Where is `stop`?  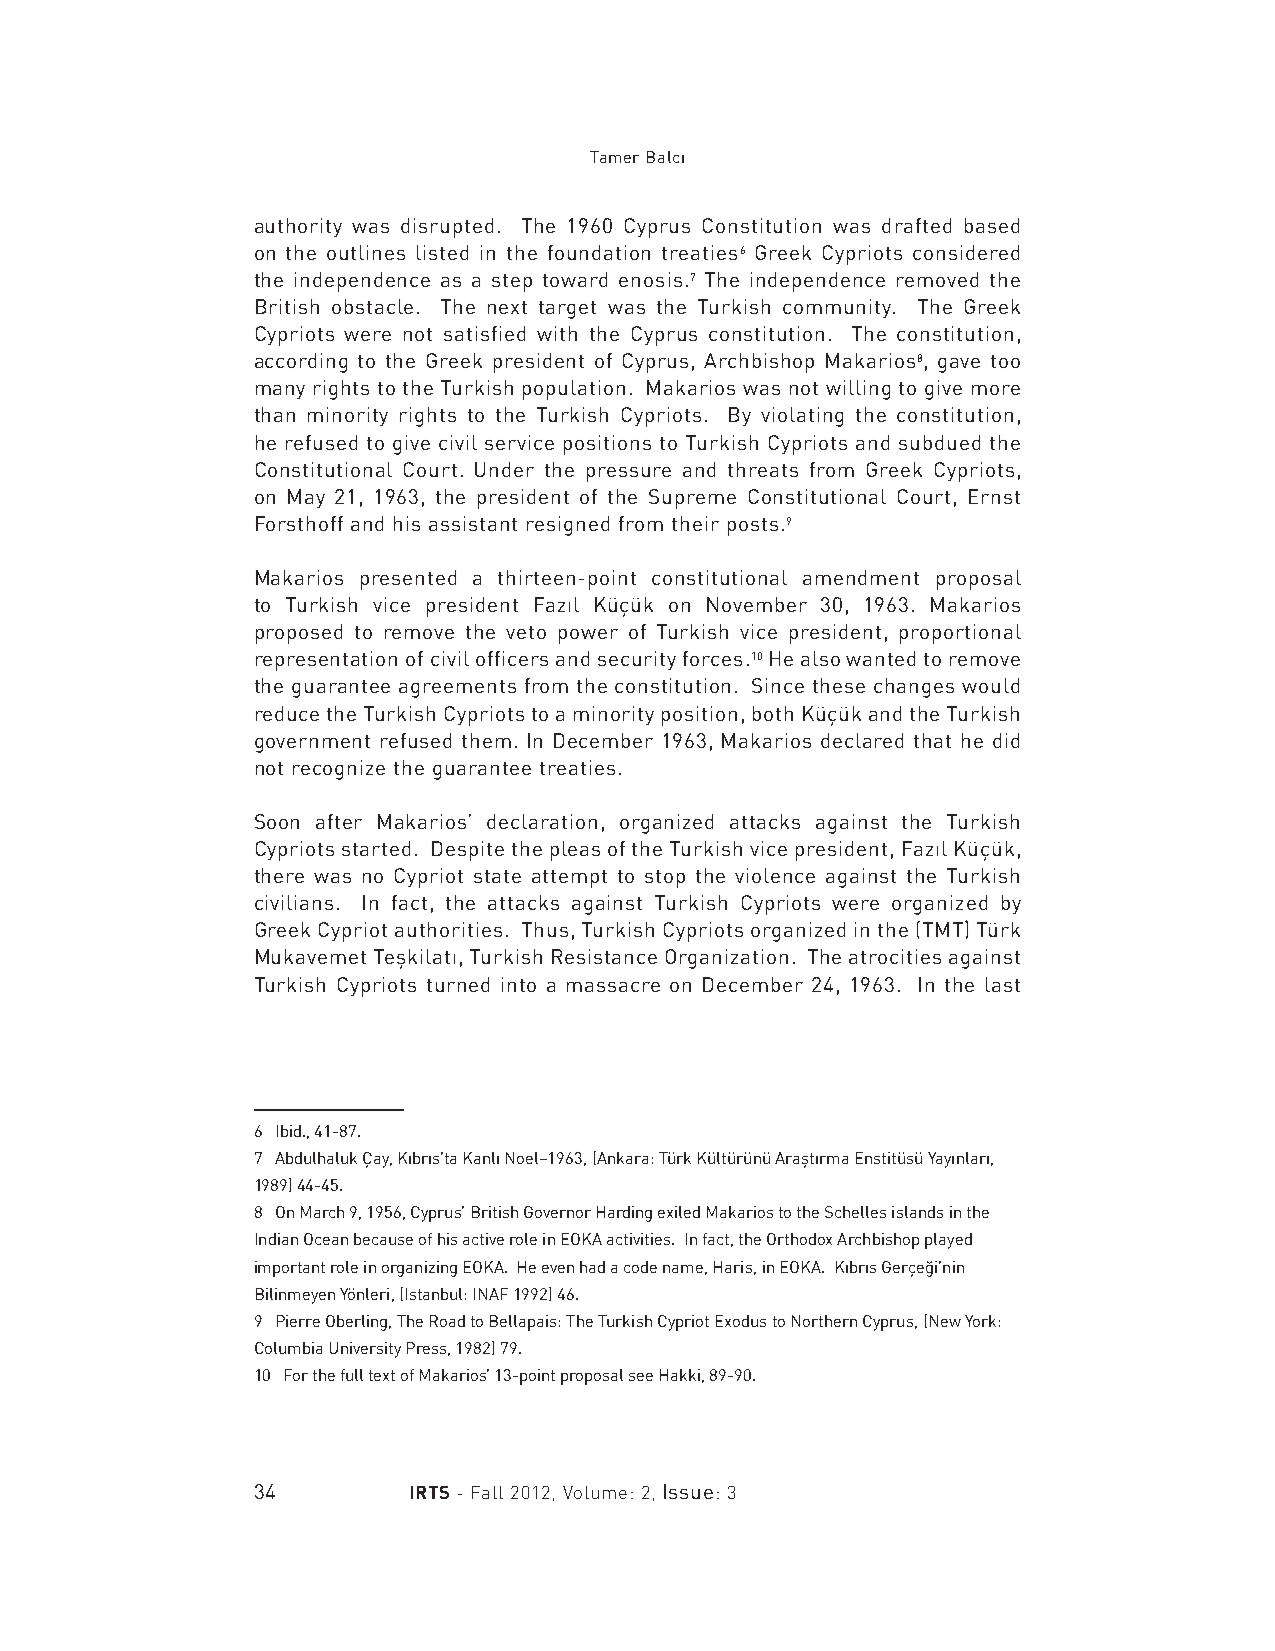
stop is located at coordinates (665, 879).
